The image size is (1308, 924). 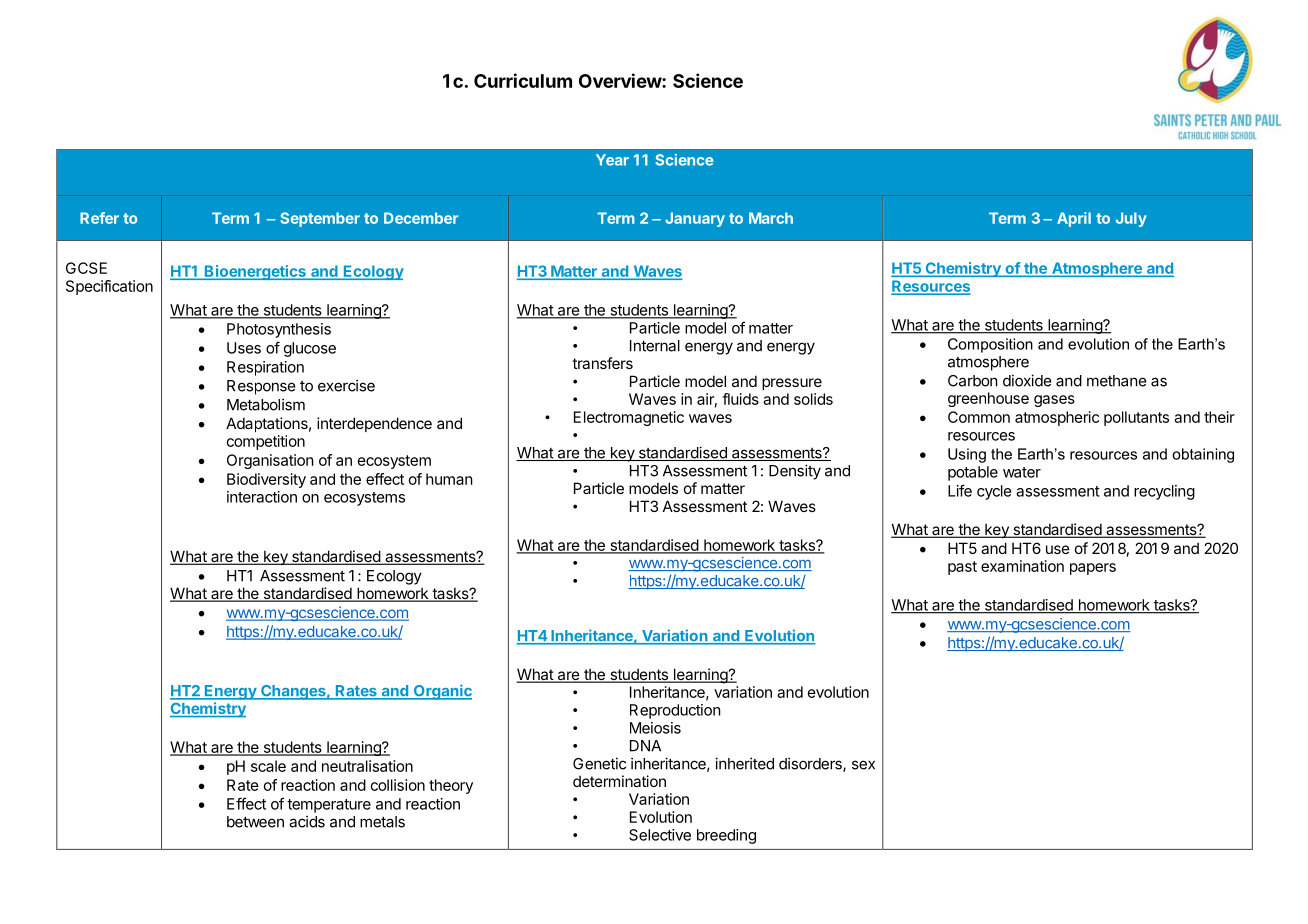 I want to click on April, so click(x=1074, y=219).
